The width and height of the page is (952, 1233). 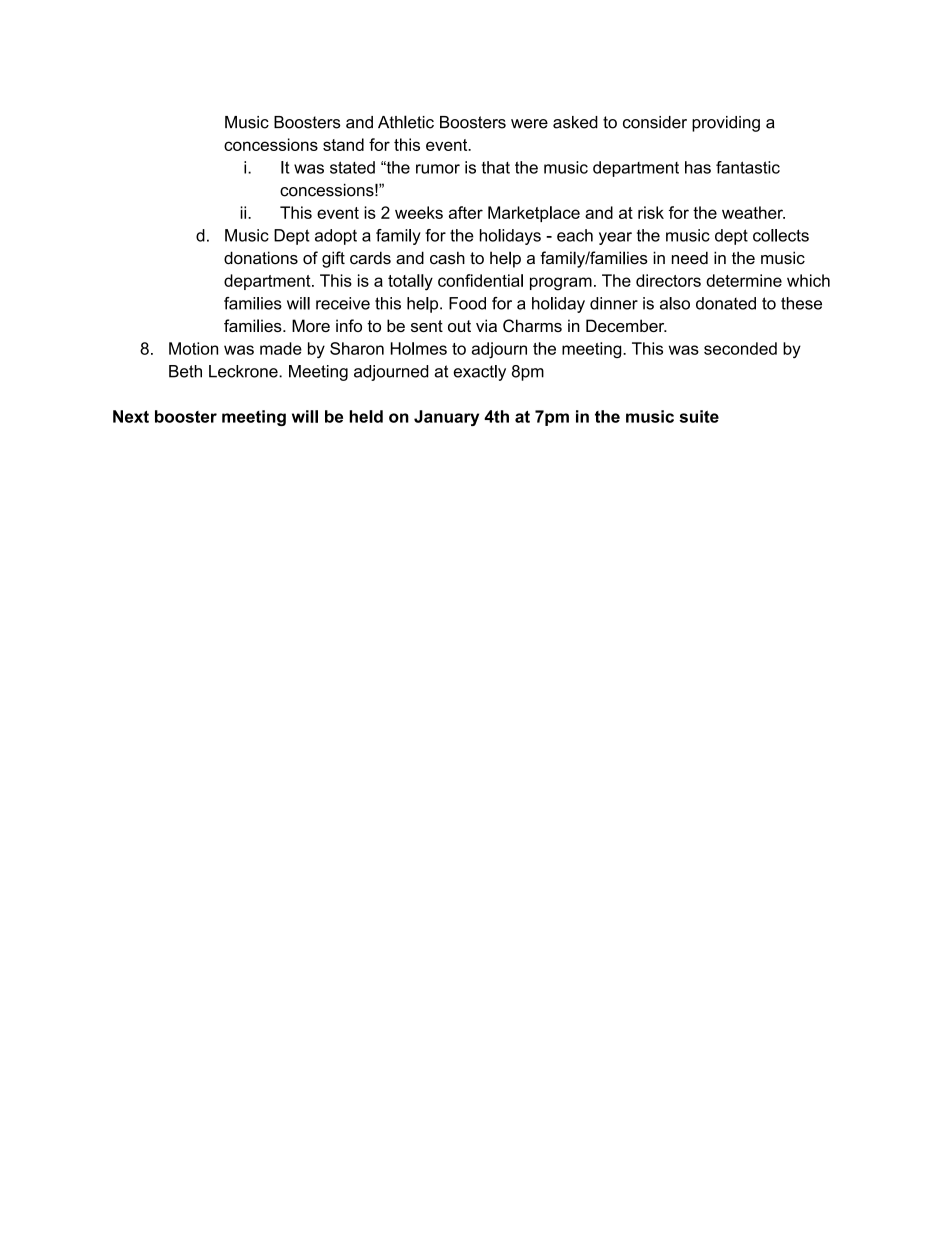 What do you see at coordinates (726, 124) in the page?
I see `providing` at bounding box center [726, 124].
